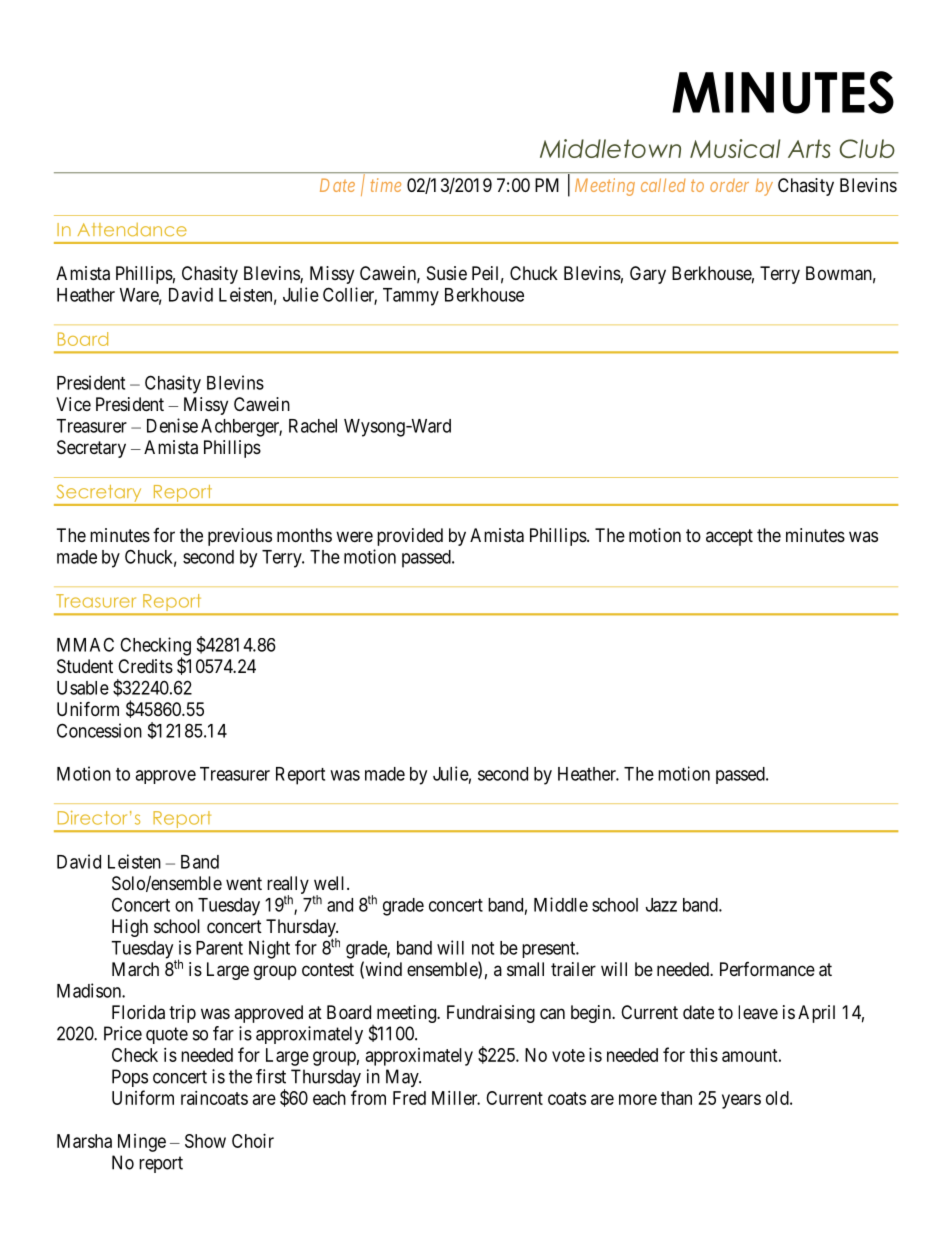  Describe the element at coordinates (767, 969) in the document. I see `Performance` at that location.
